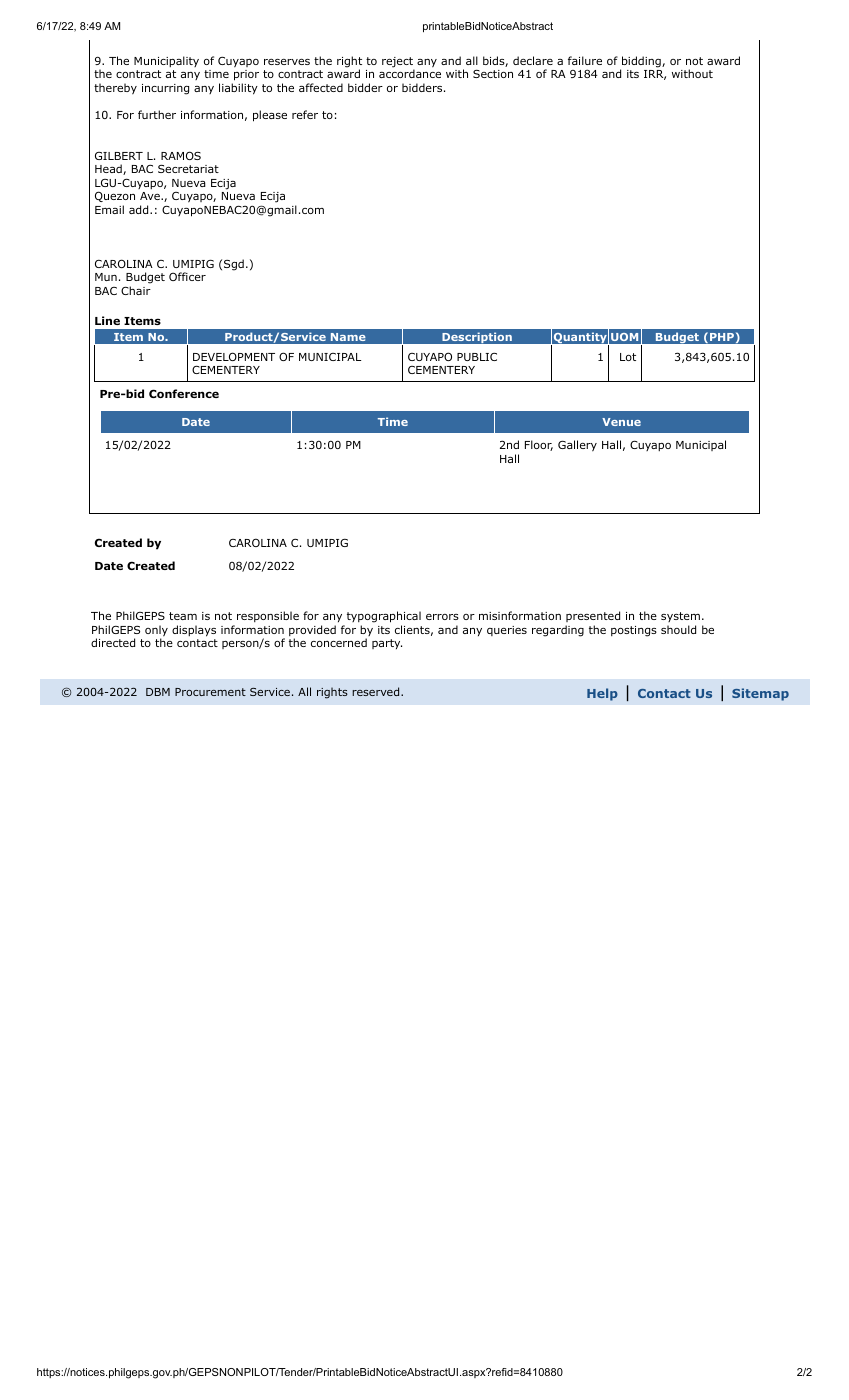  Describe the element at coordinates (577, 446) in the screenshot. I see `Gallery` at that location.
